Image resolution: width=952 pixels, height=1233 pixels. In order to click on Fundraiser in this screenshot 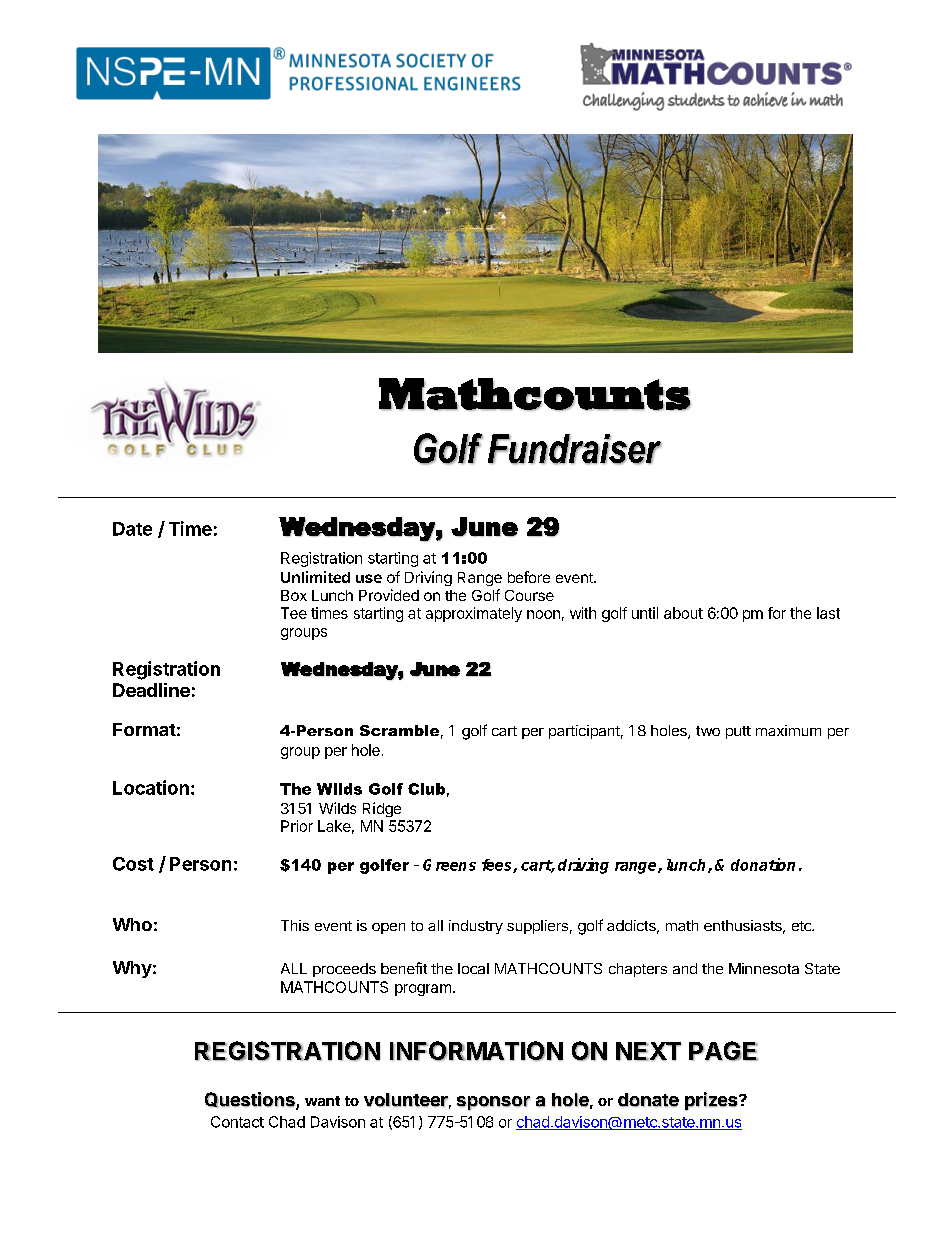, I will do `click(575, 449)`.
